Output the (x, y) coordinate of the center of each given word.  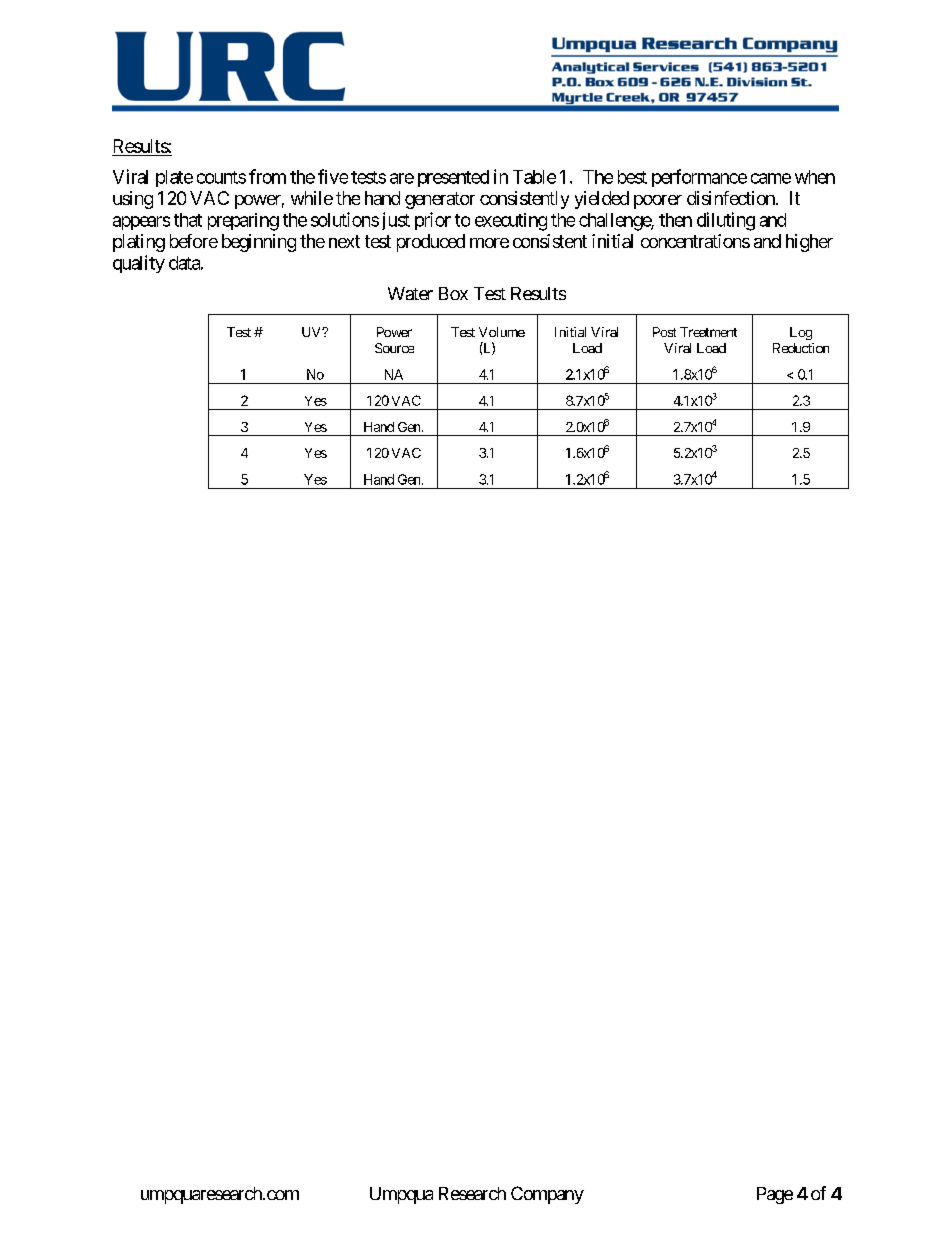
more (489, 243)
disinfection (731, 198)
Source (394, 348)
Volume (502, 332)
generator (440, 200)
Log (801, 333)
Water (410, 293)
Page (775, 1195)
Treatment (708, 332)
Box (453, 293)
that (188, 220)
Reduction (801, 348)
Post (664, 332)
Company (547, 1195)
